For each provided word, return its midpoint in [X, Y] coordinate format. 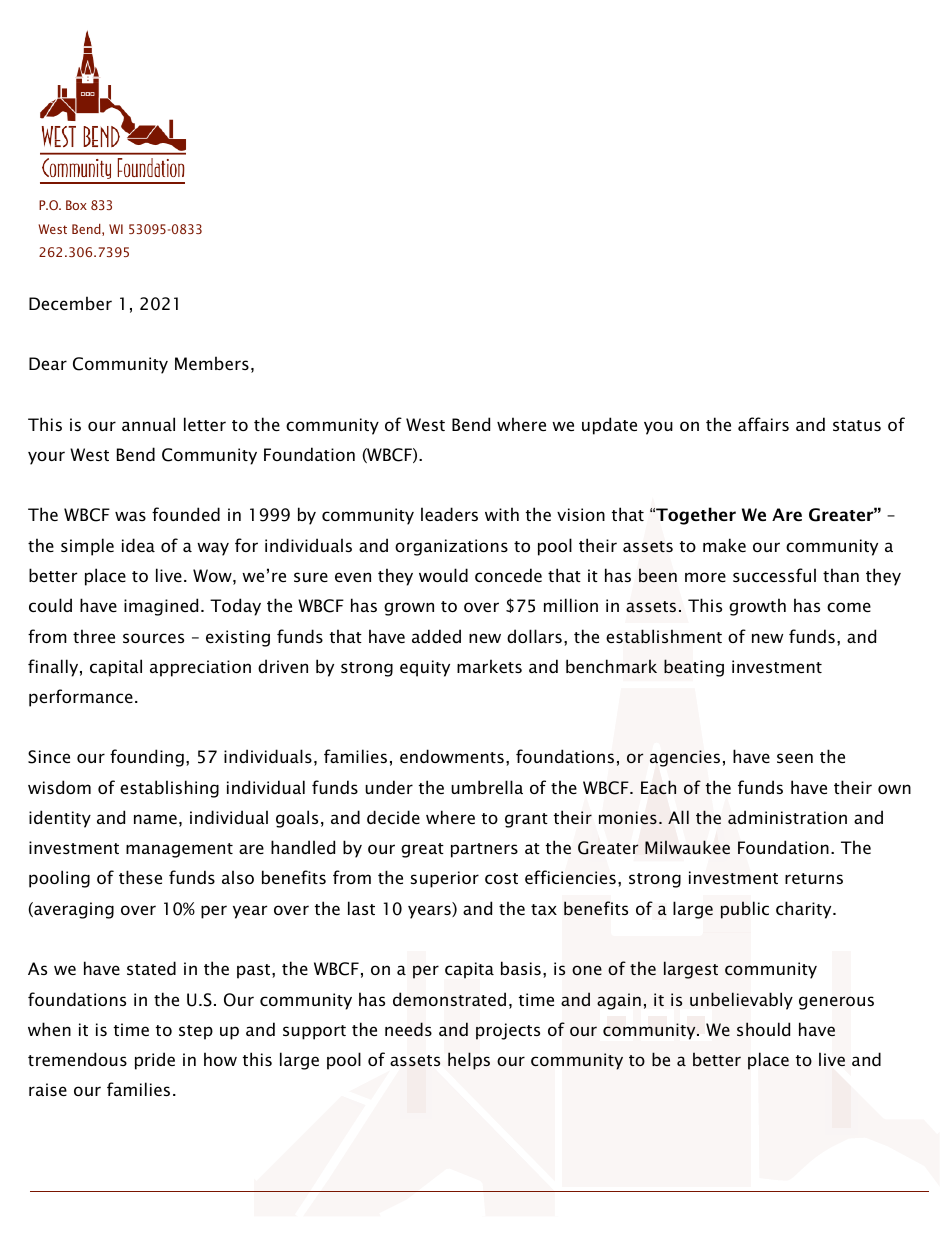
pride [155, 1061]
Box [76, 205]
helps [469, 1061]
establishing [169, 789]
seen [795, 758]
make [724, 545]
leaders [449, 514]
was [130, 516]
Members [212, 363]
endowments [452, 756]
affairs [763, 424]
